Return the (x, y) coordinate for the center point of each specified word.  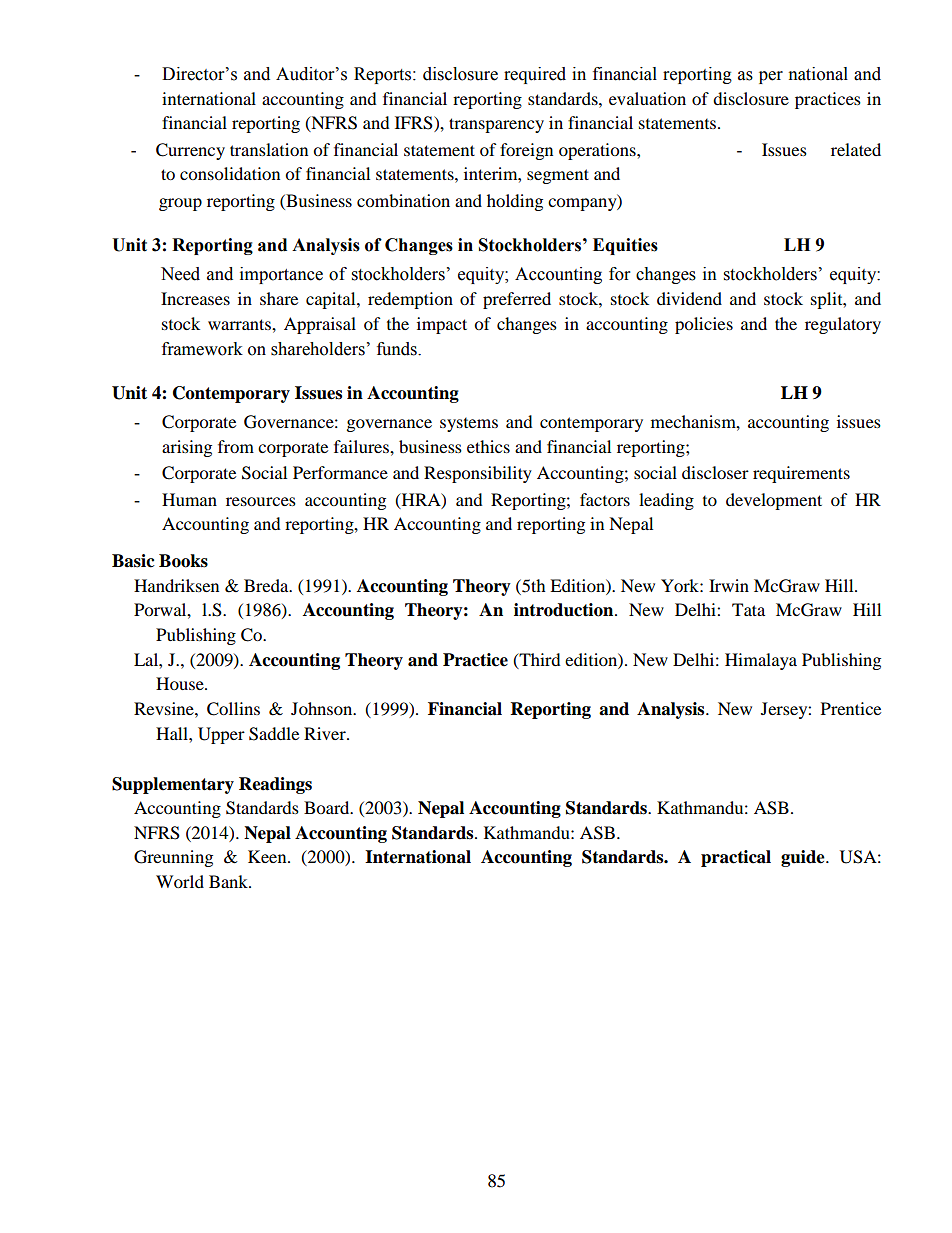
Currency (190, 151)
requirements (801, 474)
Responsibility (478, 474)
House (181, 683)
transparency (496, 125)
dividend (689, 298)
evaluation (647, 98)
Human (189, 499)
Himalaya (761, 661)
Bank (229, 881)
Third (539, 660)
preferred (517, 300)
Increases (195, 298)
